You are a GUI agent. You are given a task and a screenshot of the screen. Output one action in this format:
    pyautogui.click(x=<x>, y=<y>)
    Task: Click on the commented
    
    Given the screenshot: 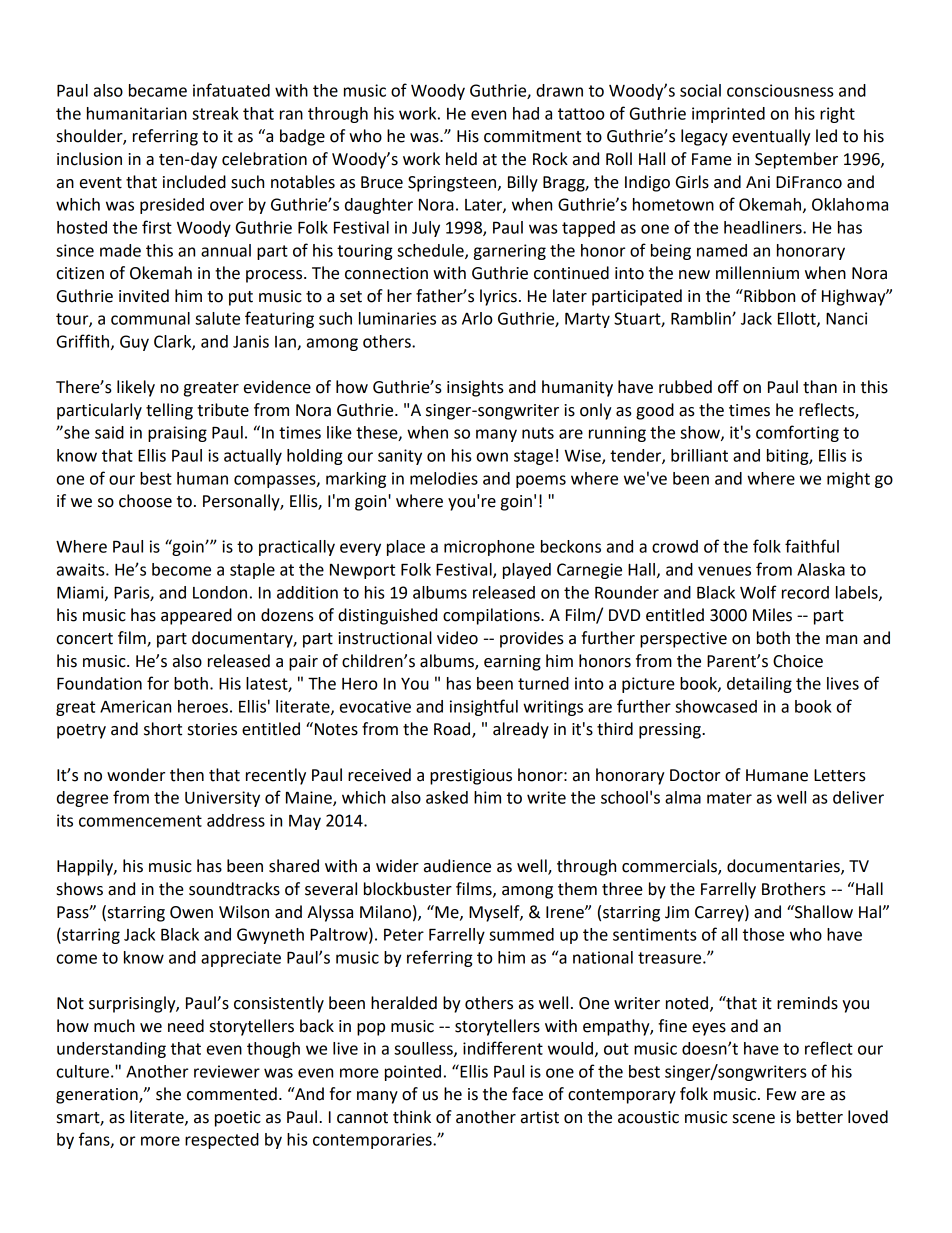 What is the action you would take?
    pyautogui.click(x=232, y=1094)
